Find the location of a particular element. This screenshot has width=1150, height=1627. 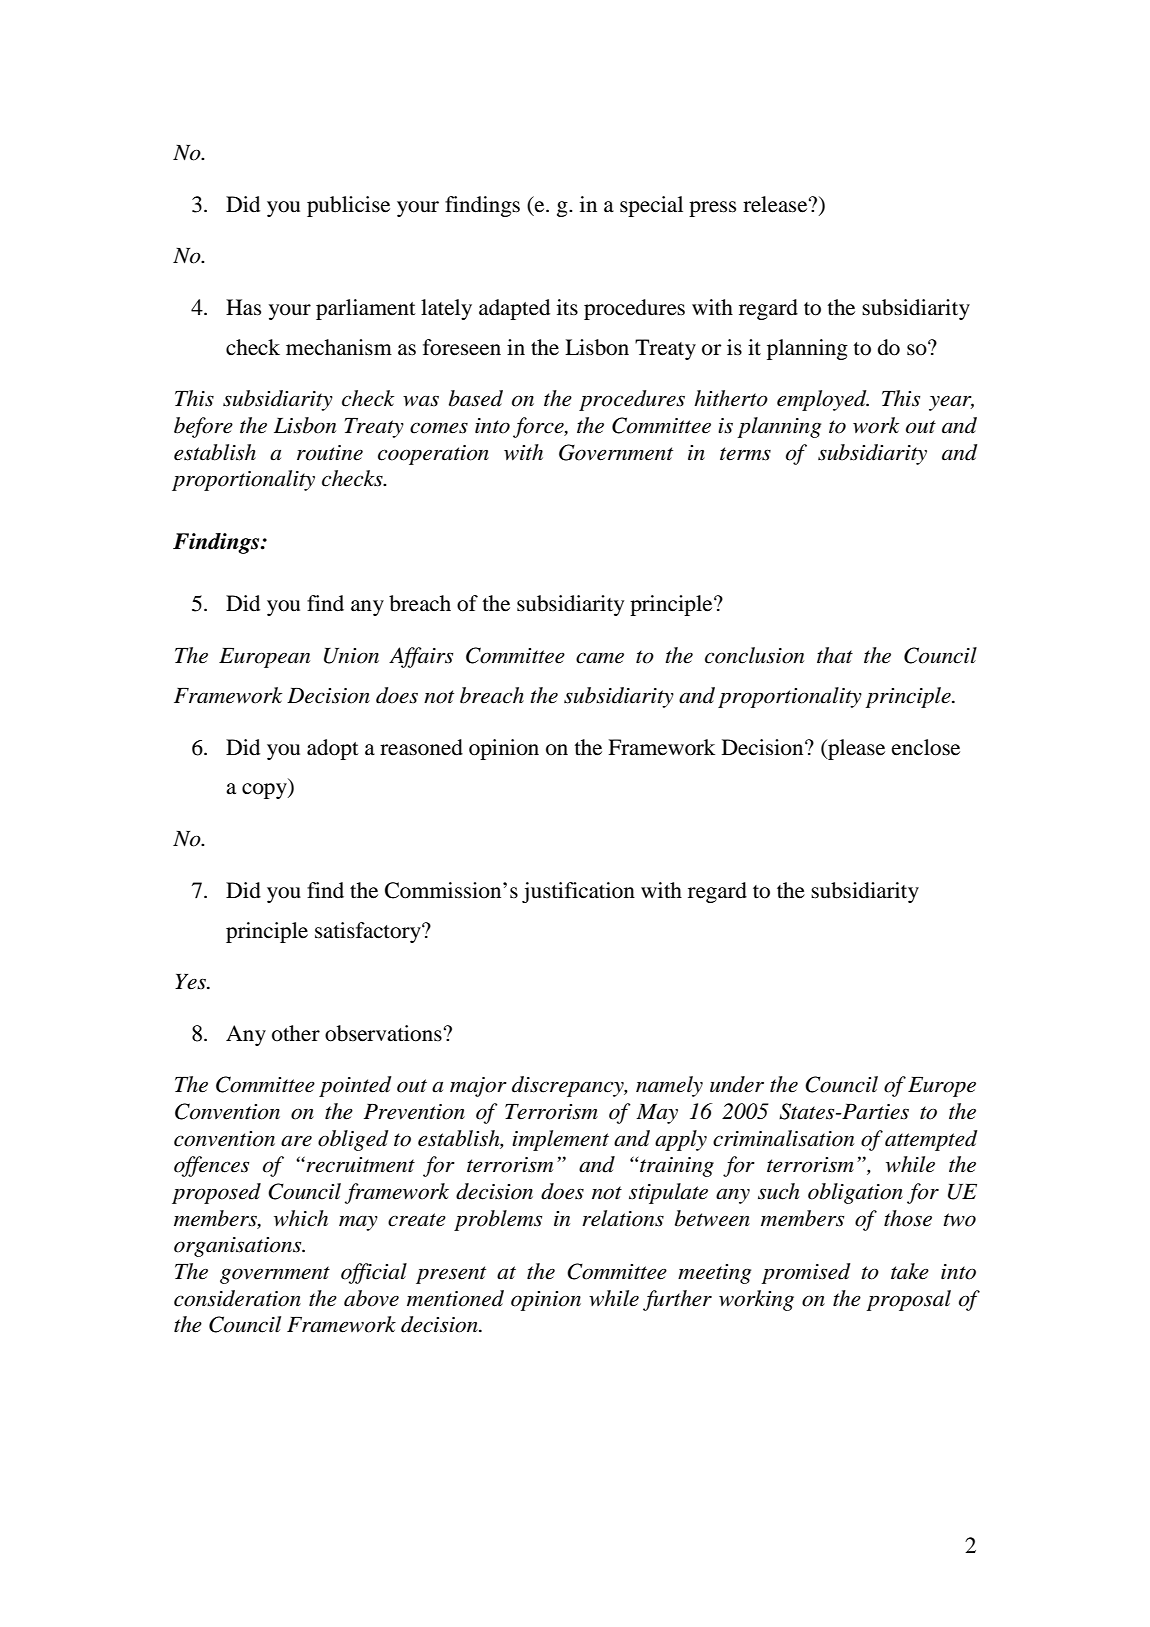

special is located at coordinates (651, 206).
